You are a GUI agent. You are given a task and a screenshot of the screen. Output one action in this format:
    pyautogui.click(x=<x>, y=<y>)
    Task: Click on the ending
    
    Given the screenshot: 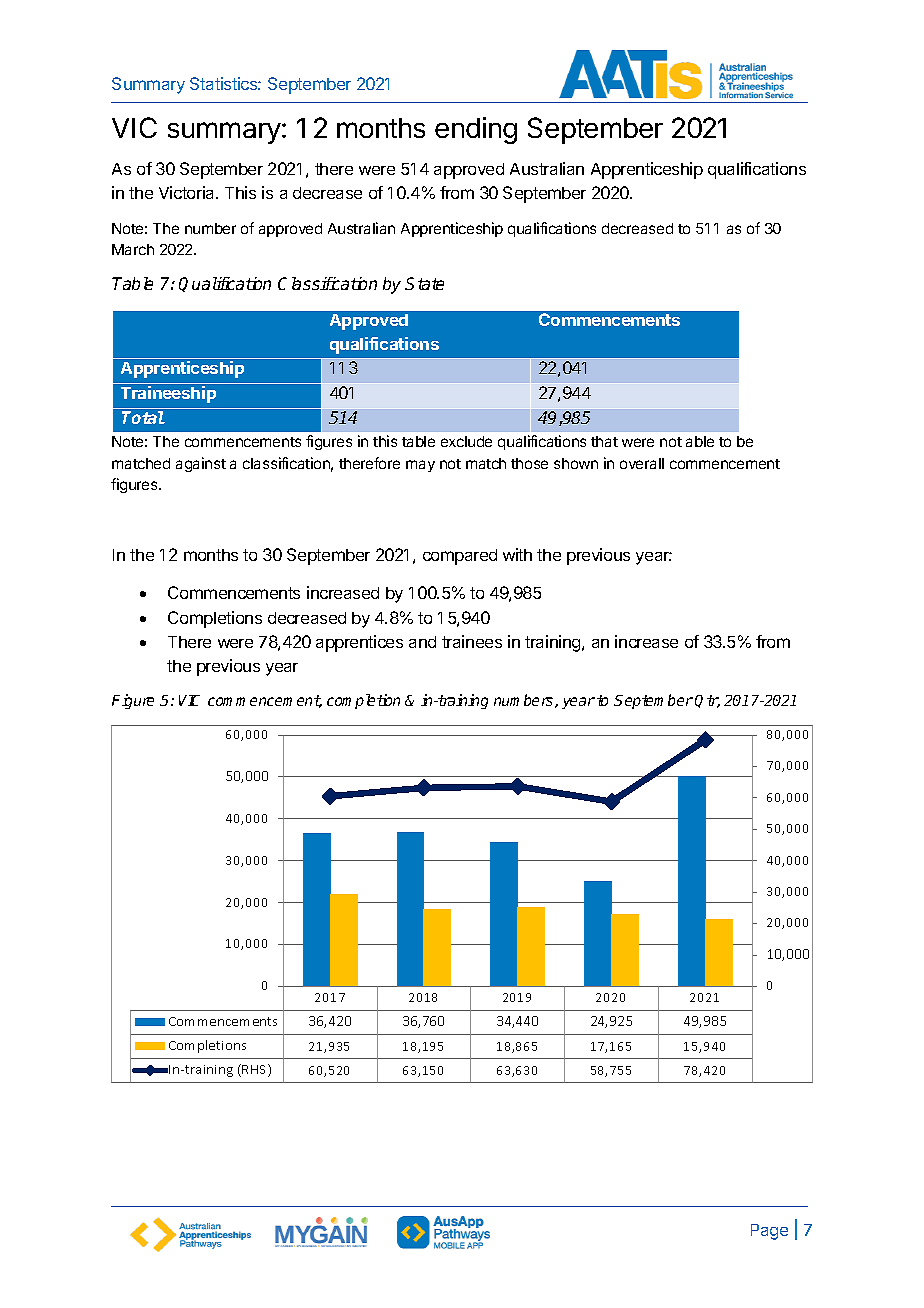 What is the action you would take?
    pyautogui.click(x=476, y=130)
